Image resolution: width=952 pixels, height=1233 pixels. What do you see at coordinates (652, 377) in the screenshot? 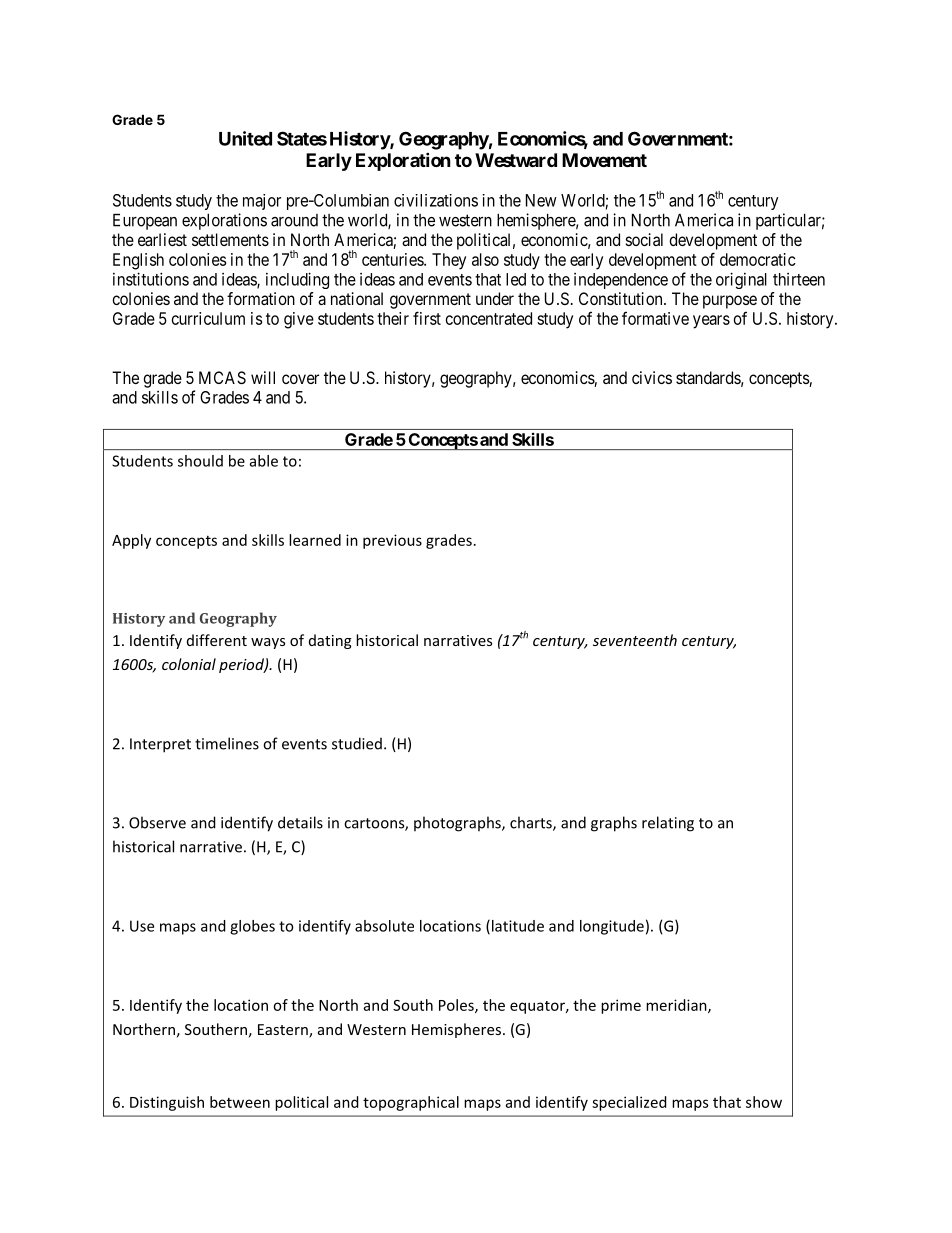
I see `civics` at bounding box center [652, 377].
